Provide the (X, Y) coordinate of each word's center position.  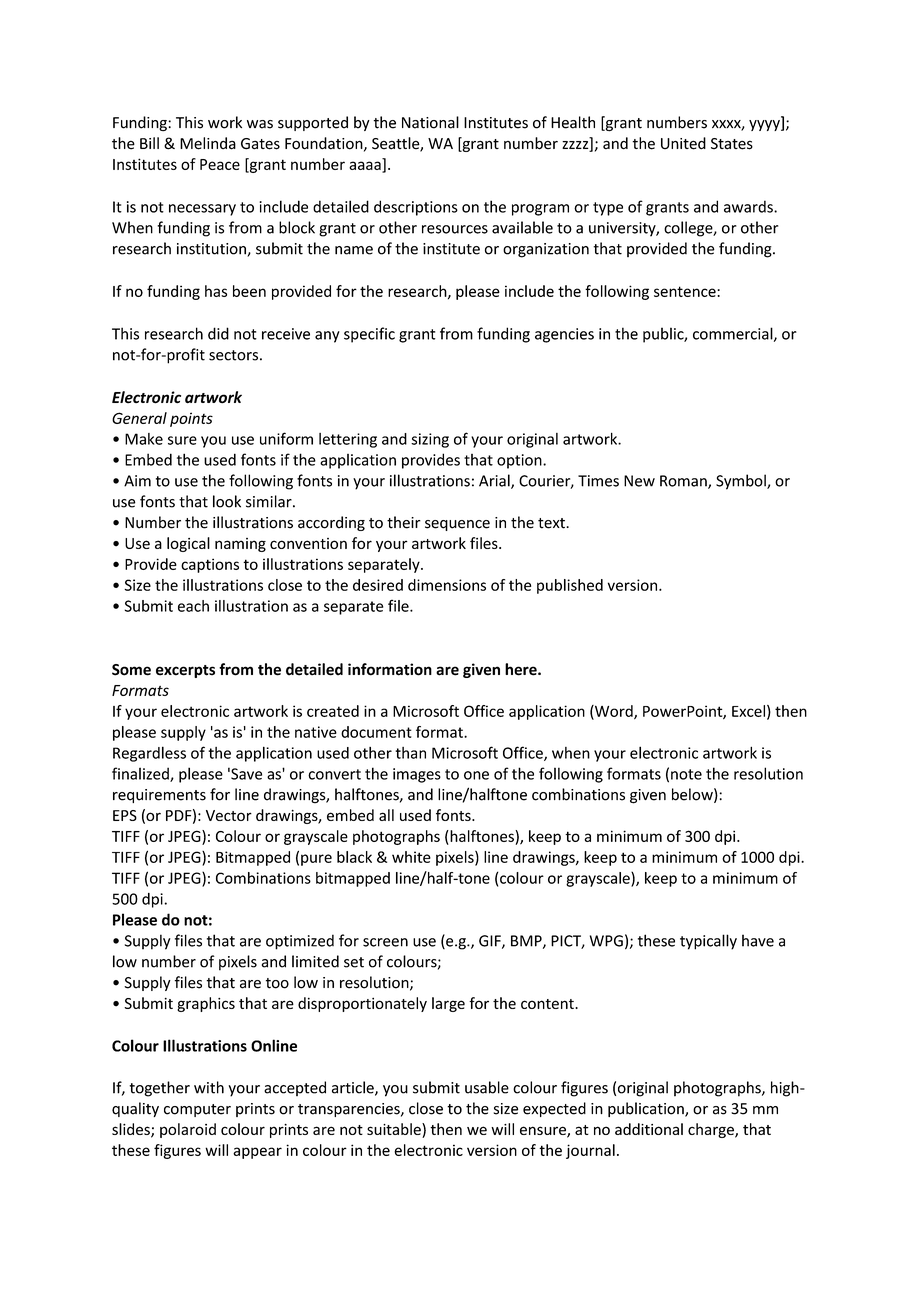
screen (385, 942)
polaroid (188, 1130)
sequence (457, 525)
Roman (684, 482)
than (410, 753)
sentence (686, 291)
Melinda (208, 143)
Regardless (149, 754)
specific (369, 335)
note (686, 774)
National (430, 122)
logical (188, 544)
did (218, 333)
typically (708, 942)
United (683, 143)
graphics (206, 1004)
